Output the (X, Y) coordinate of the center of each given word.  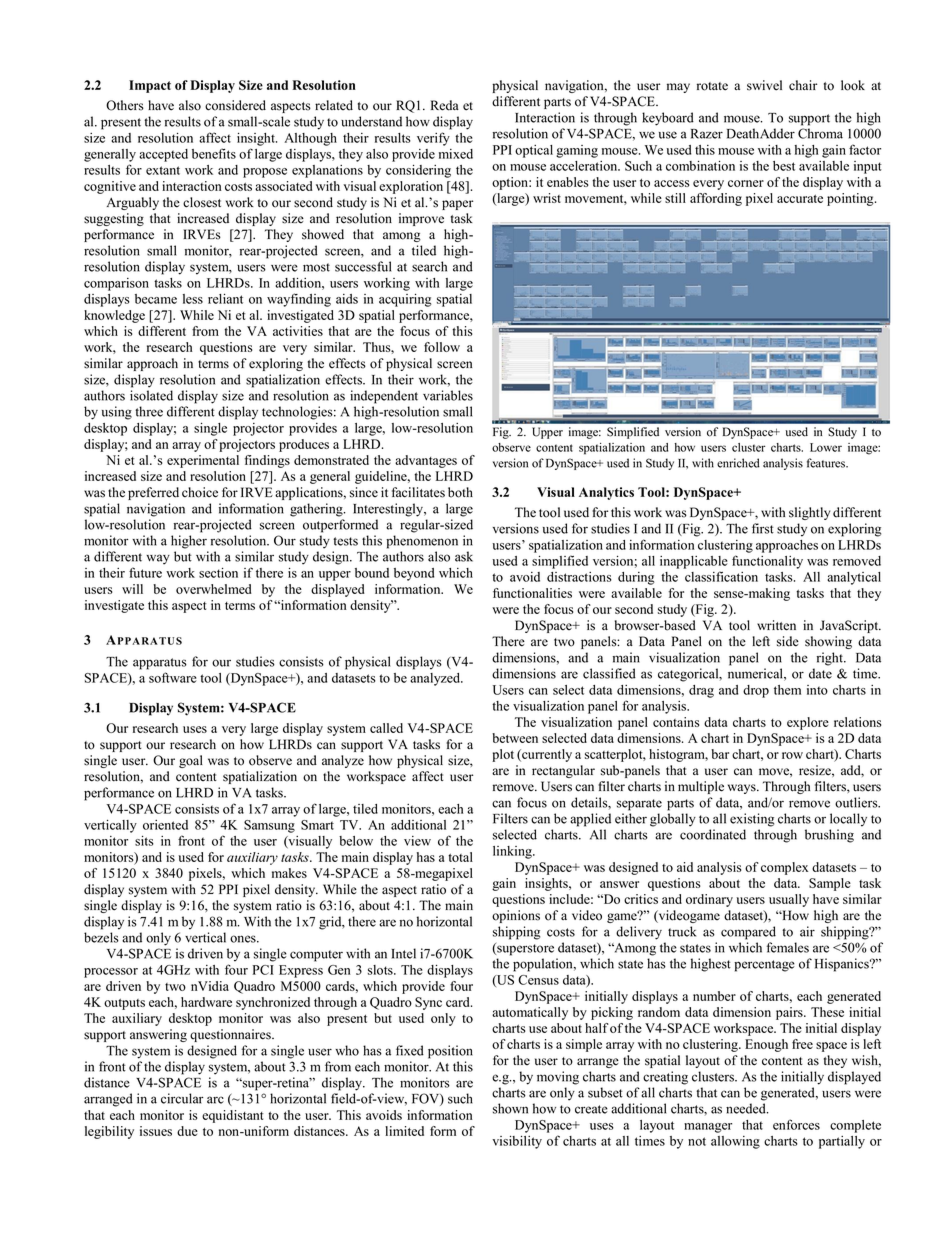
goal (191, 761)
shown (510, 1108)
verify (433, 139)
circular (182, 1098)
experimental (203, 461)
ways (743, 789)
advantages (426, 461)
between (515, 738)
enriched (738, 463)
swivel (764, 85)
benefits (214, 153)
